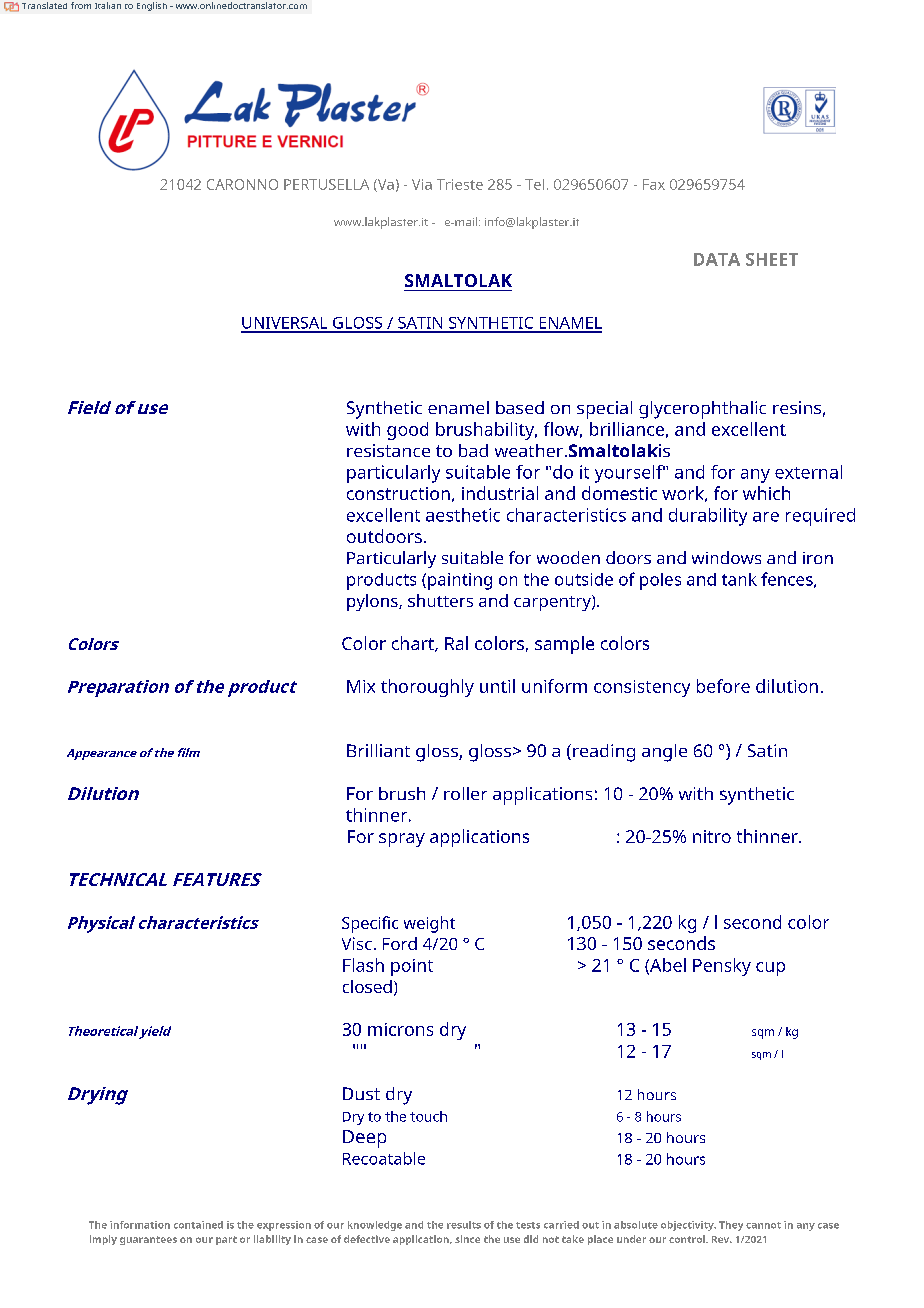 This image has width=924, height=1308. What do you see at coordinates (402, 840) in the image?
I see `spray` at bounding box center [402, 840].
